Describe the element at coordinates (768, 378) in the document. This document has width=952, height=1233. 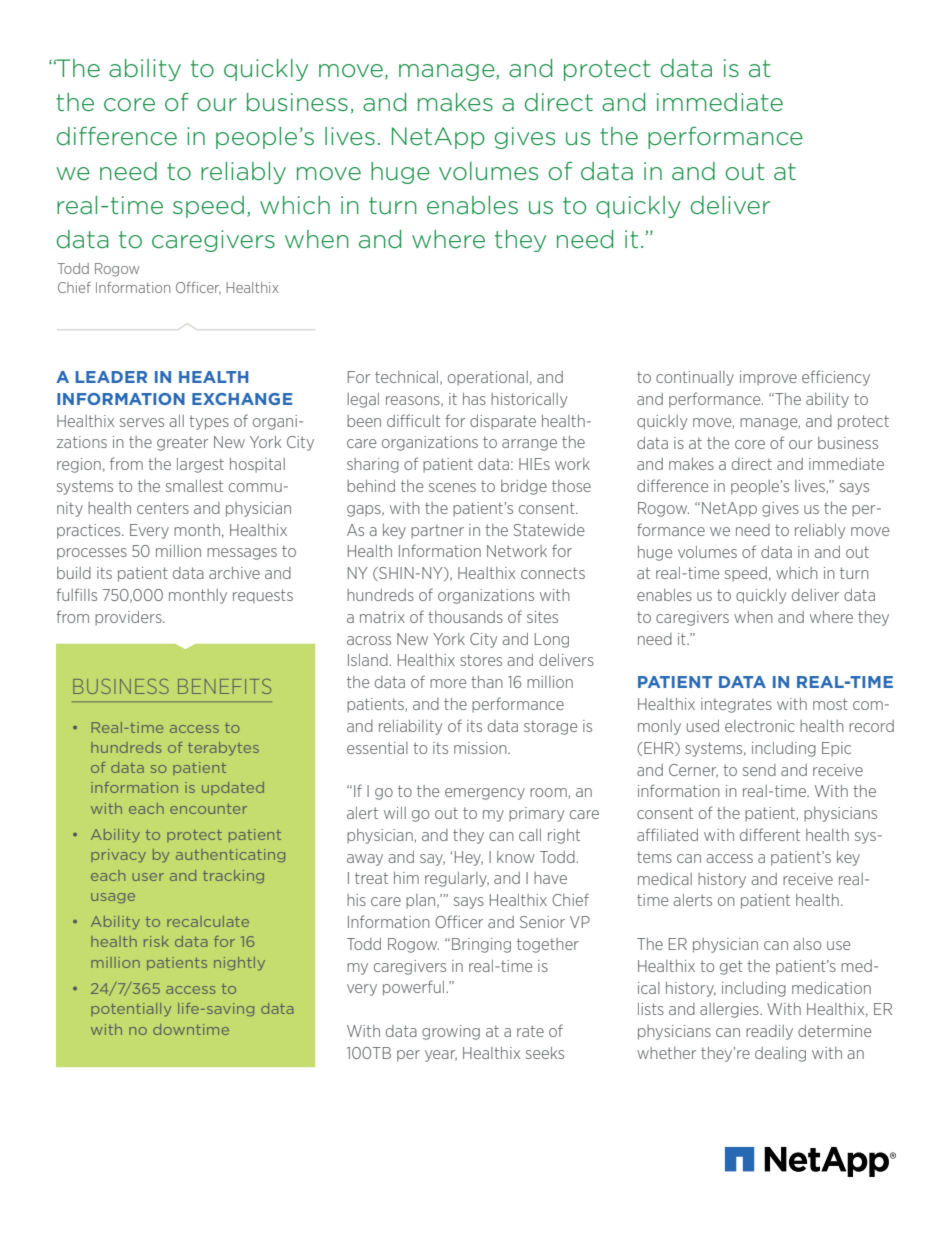
I see `improve` at that location.
